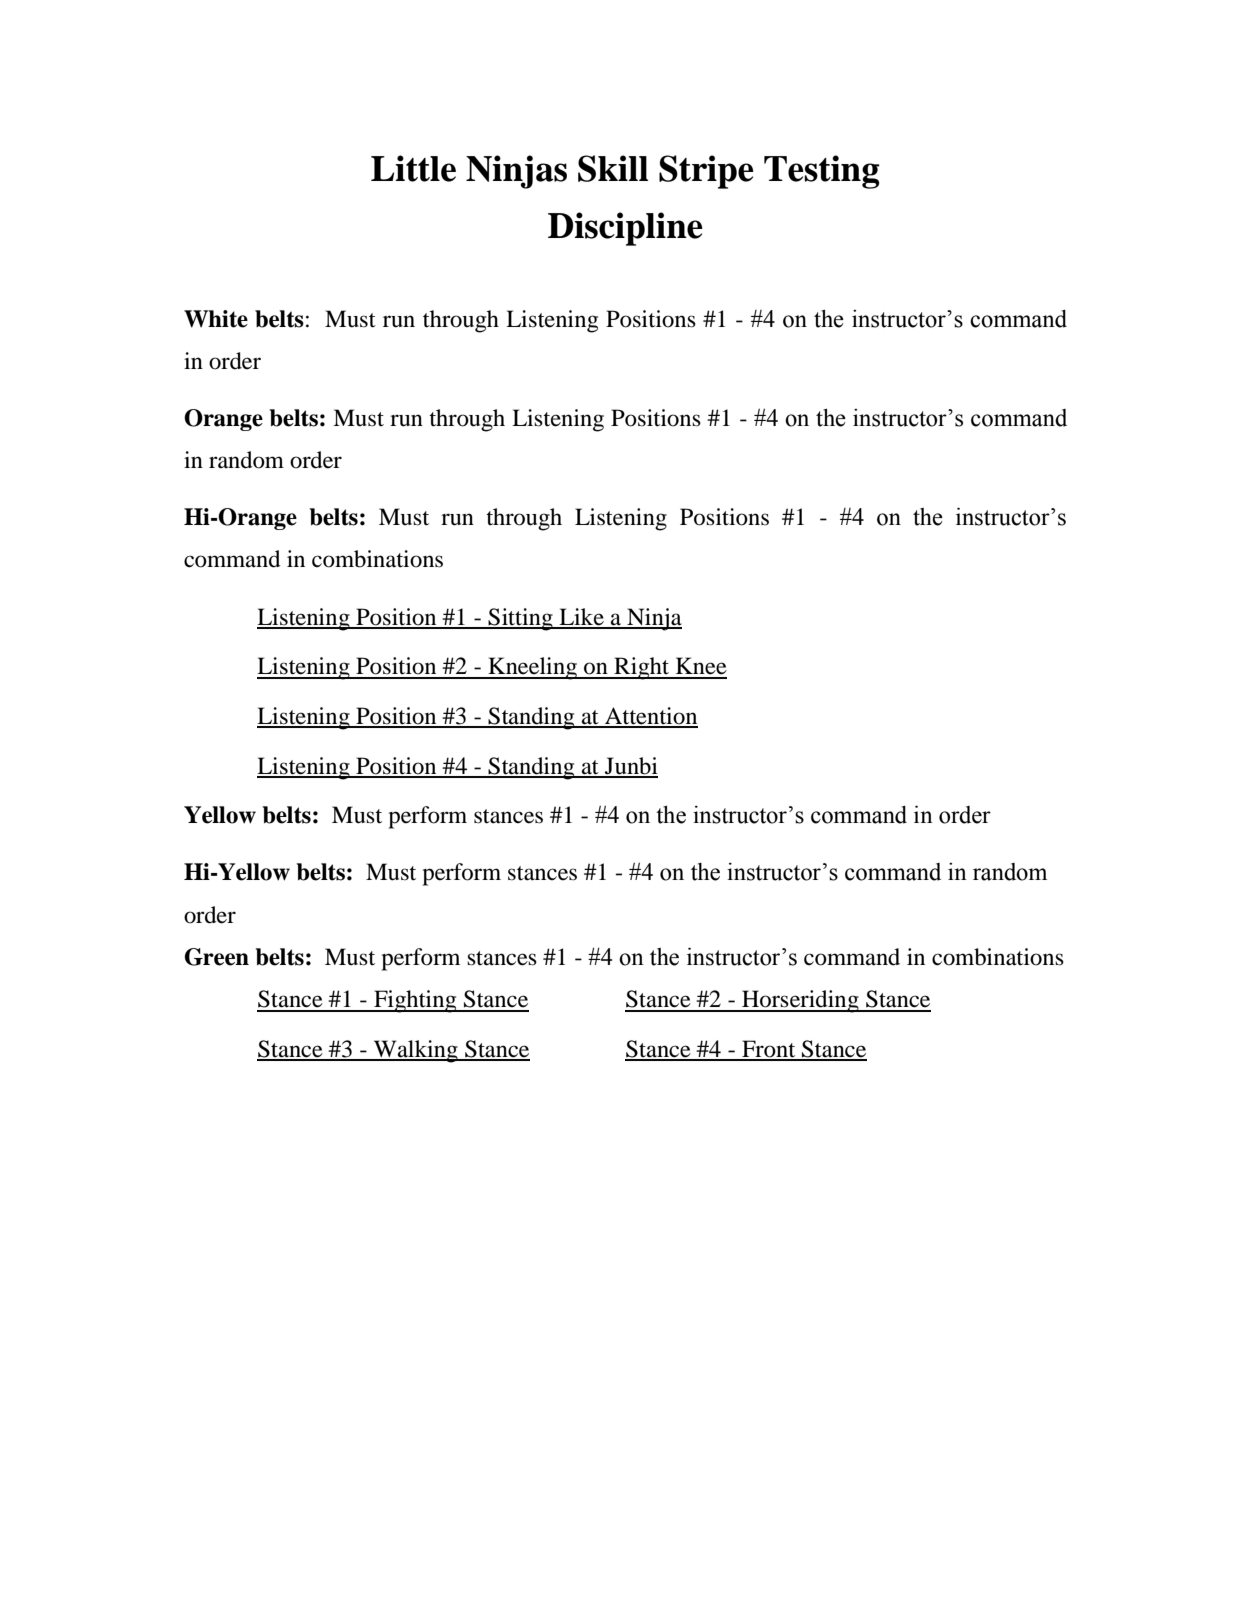 The width and height of the document is (1251, 1619). I want to click on Little, so click(413, 168).
